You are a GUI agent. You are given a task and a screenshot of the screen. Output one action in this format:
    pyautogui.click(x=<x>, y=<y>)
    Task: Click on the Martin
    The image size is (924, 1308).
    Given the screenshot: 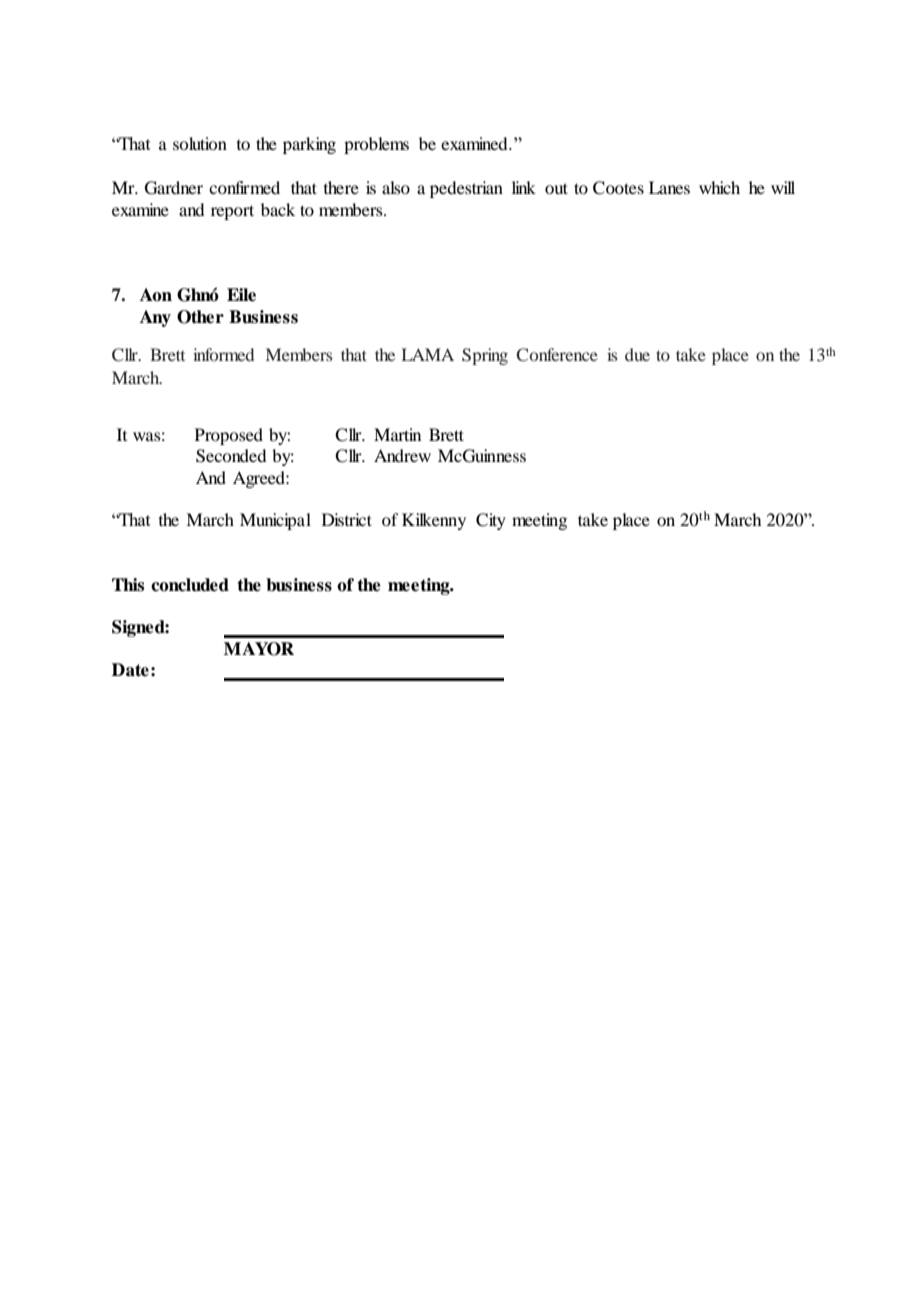 What is the action you would take?
    pyautogui.click(x=397, y=434)
